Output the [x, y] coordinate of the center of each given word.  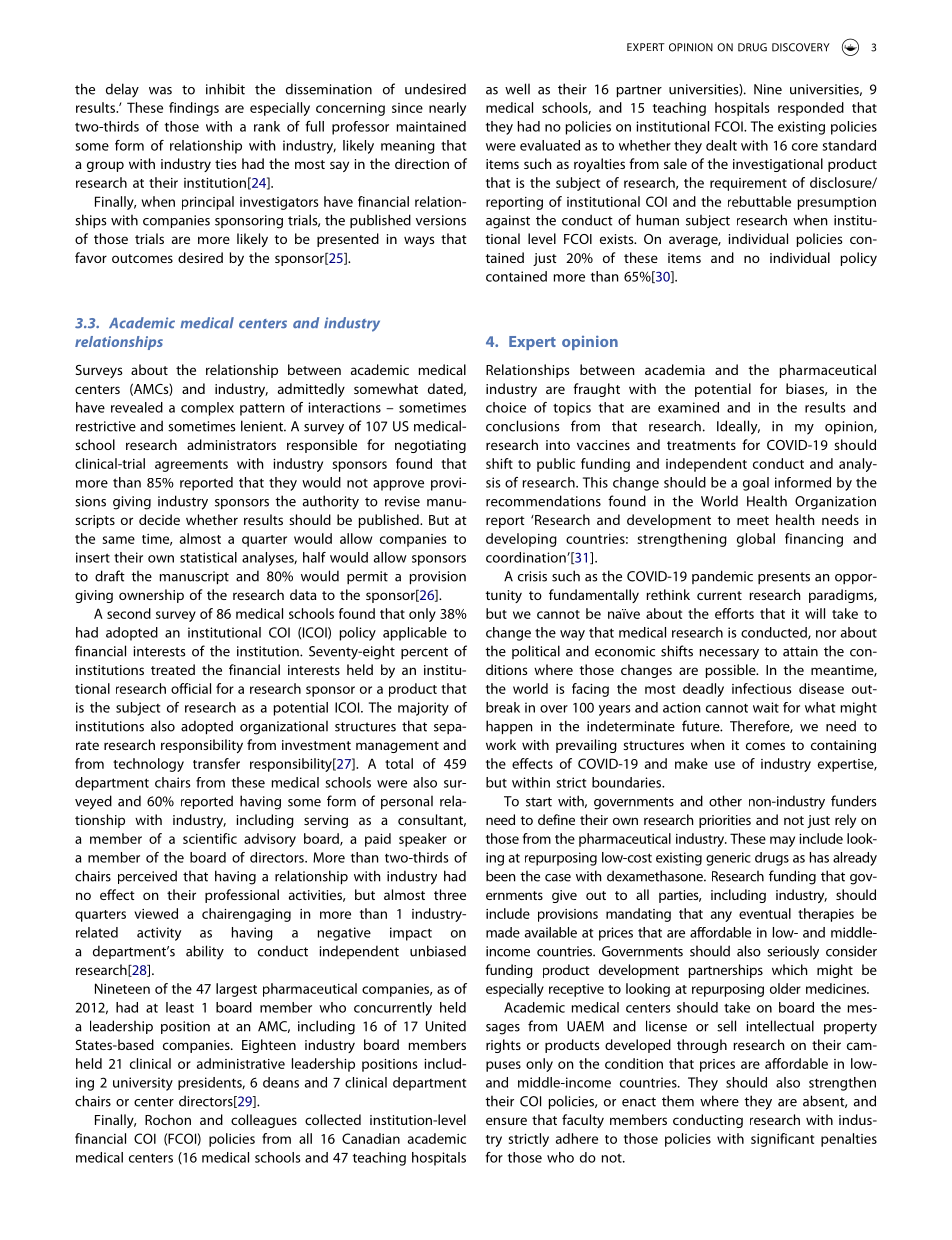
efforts [734, 613]
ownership [151, 596]
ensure [506, 1121]
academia [675, 369]
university [143, 1084]
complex [207, 409]
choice [506, 407]
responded [811, 109]
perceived [147, 877]
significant [782, 1140]
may [782, 841]
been [501, 876]
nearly [447, 109]
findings [194, 109]
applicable [415, 634]
